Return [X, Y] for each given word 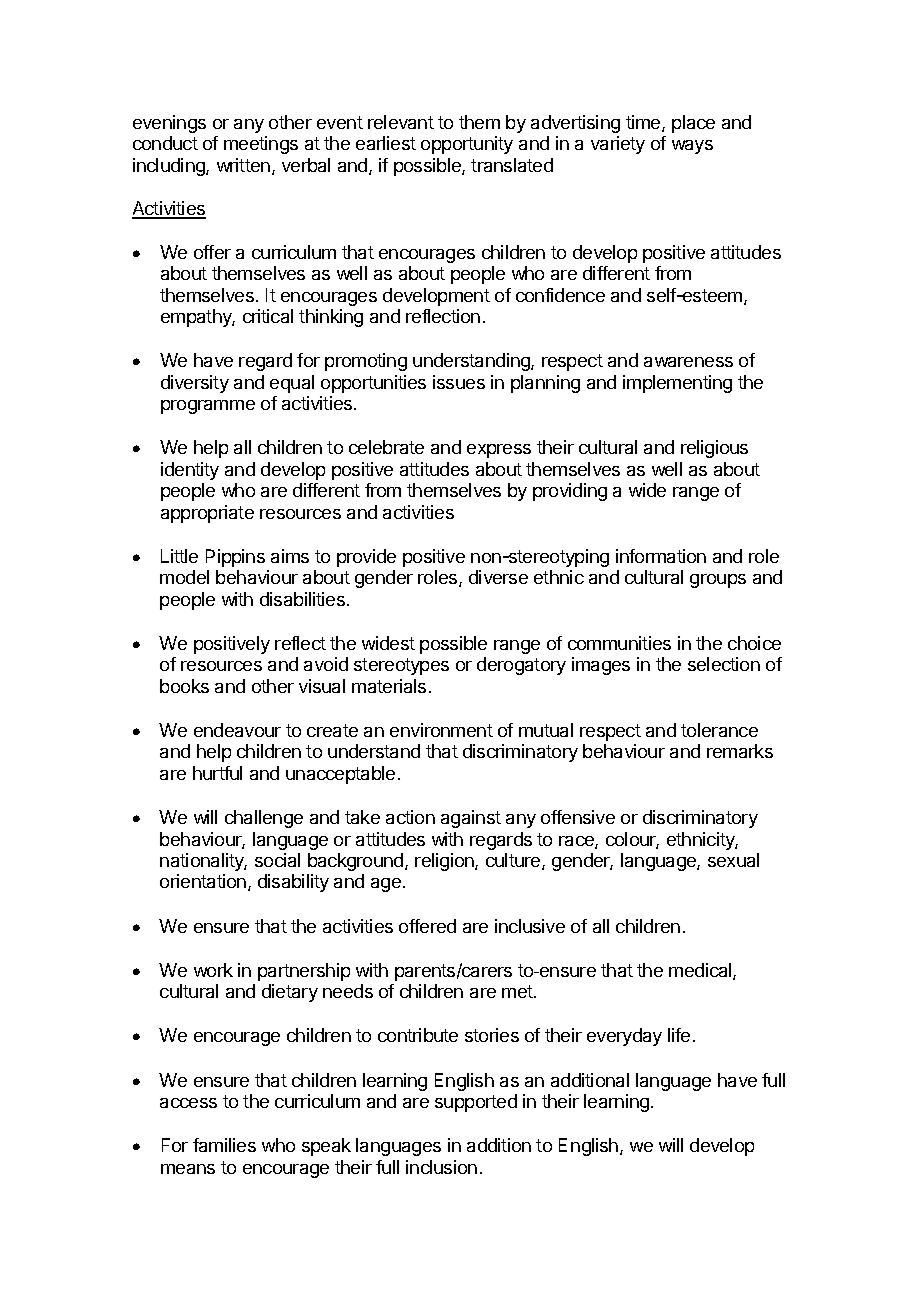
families [224, 1145]
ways [692, 147]
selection [724, 664]
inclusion [441, 1167]
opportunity [467, 145]
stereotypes [401, 666]
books [184, 686]
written [243, 165]
